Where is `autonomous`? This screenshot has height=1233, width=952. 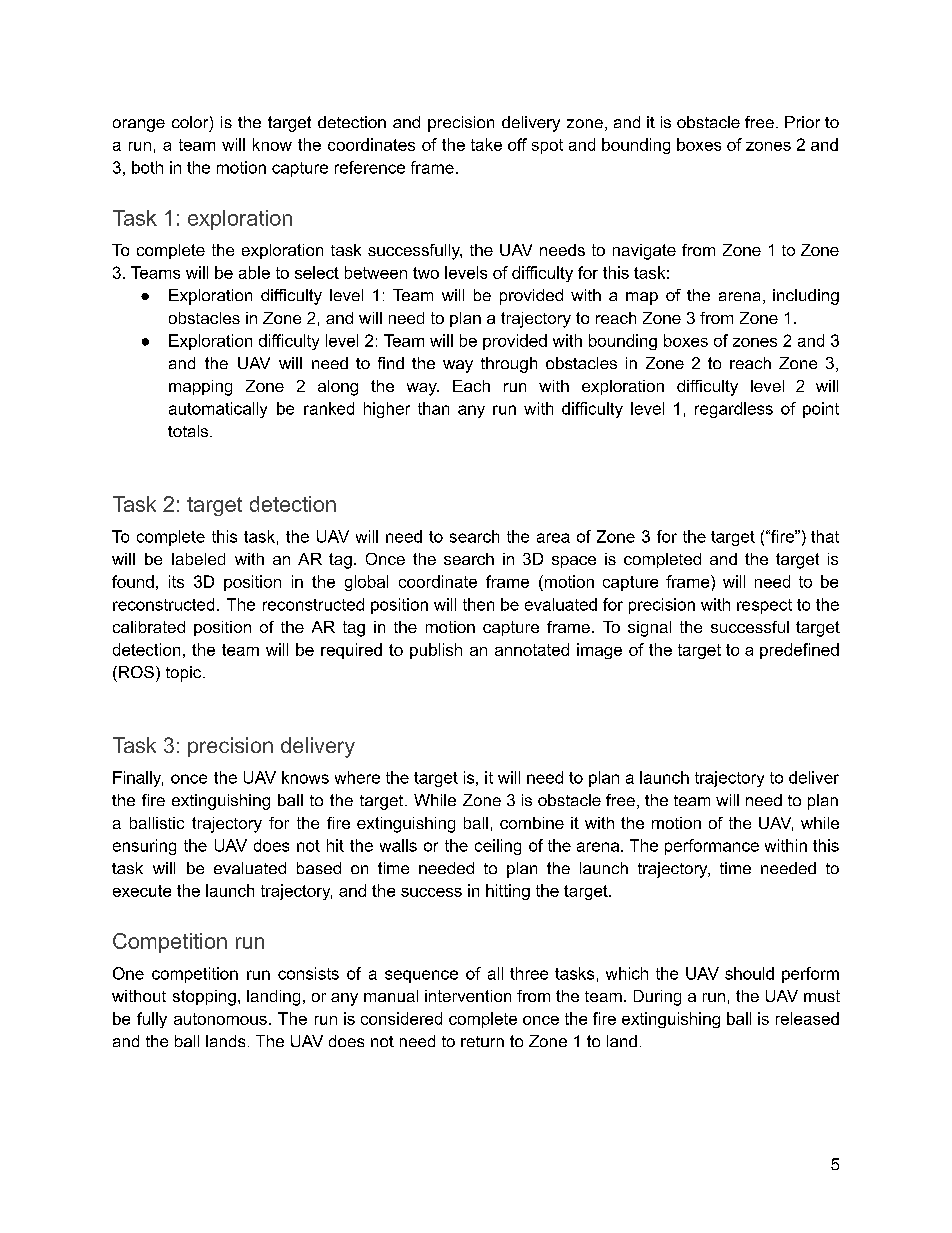 autonomous is located at coordinates (220, 1019).
